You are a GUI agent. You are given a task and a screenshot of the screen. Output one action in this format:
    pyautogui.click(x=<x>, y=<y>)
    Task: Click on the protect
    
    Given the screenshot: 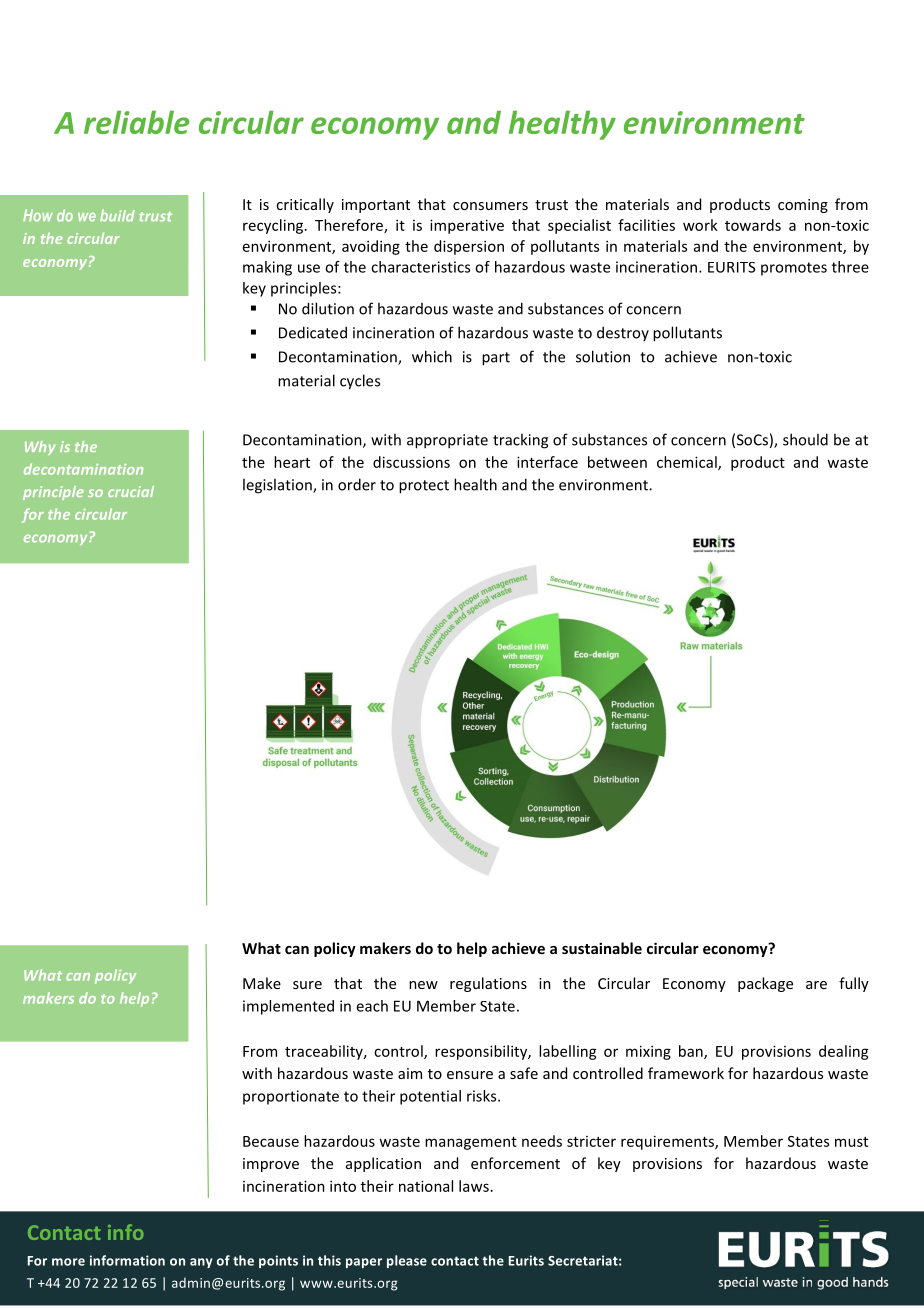 What is the action you would take?
    pyautogui.click(x=424, y=487)
